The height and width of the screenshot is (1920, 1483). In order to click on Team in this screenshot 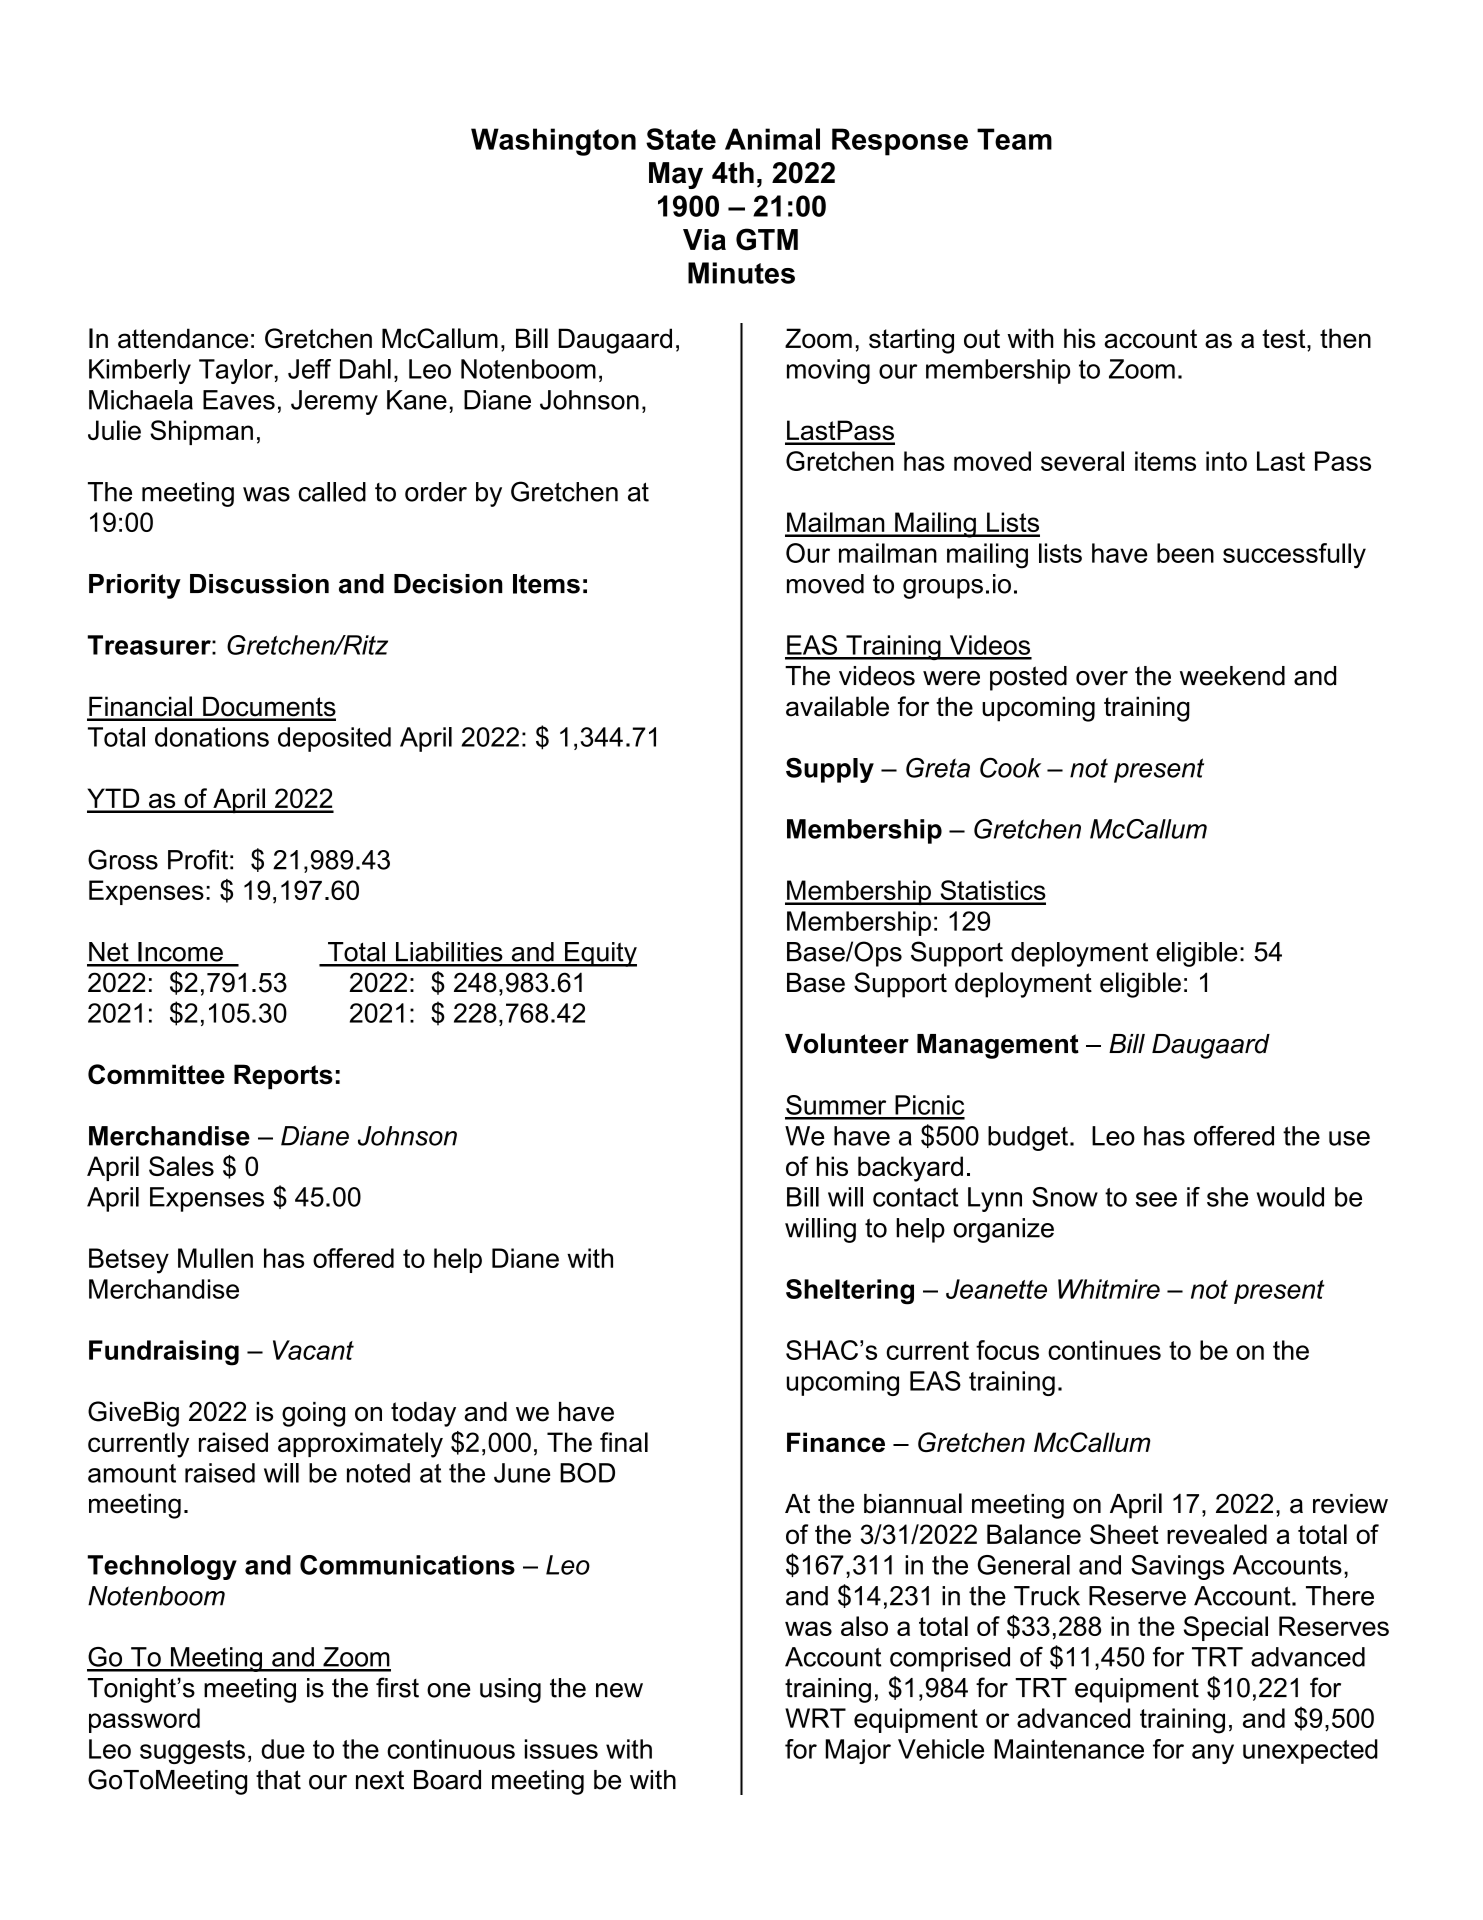, I will do `click(1014, 139)`.
